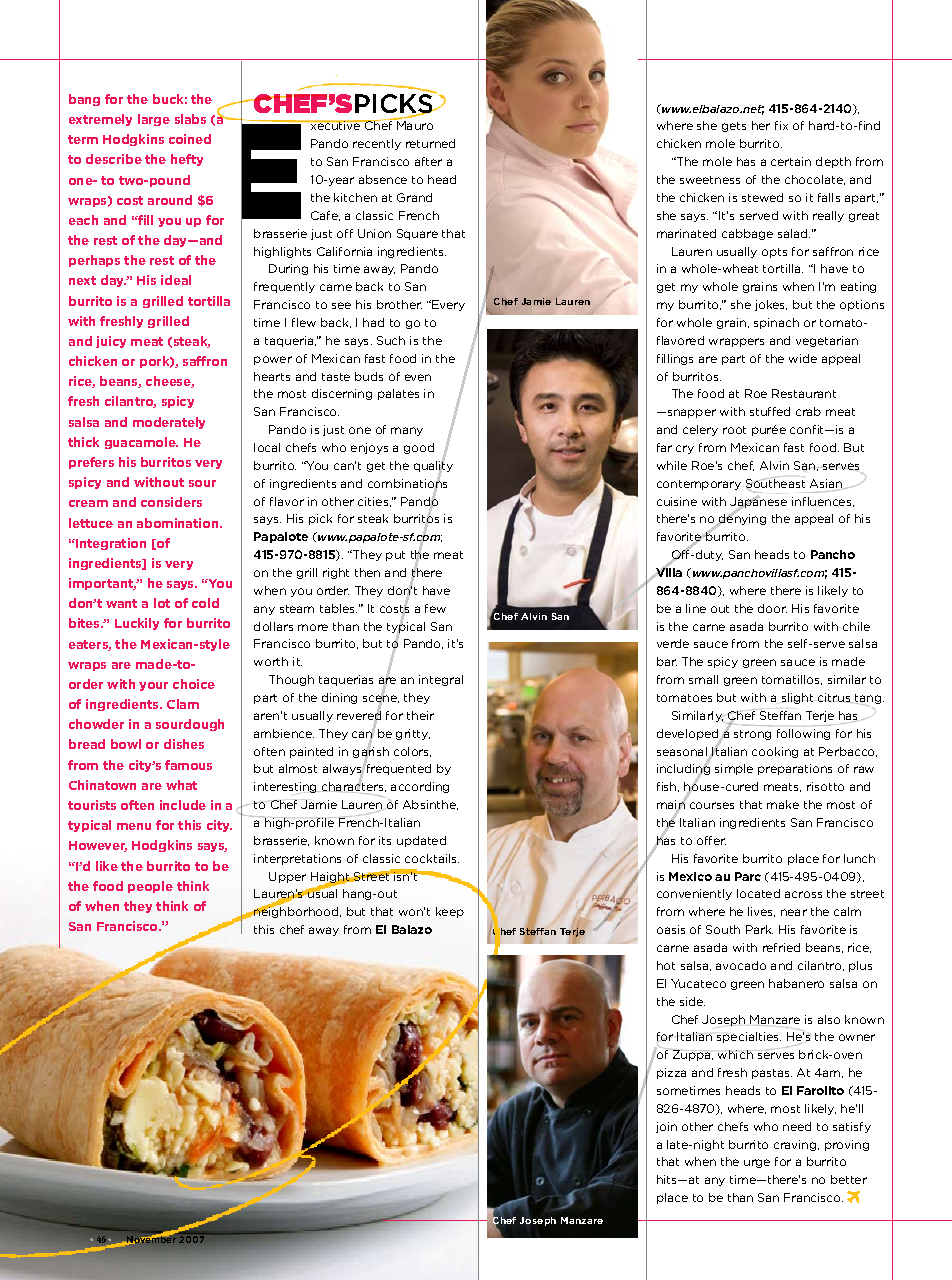 The image size is (952, 1280). What do you see at coordinates (435, 608) in the document?
I see `few` at bounding box center [435, 608].
